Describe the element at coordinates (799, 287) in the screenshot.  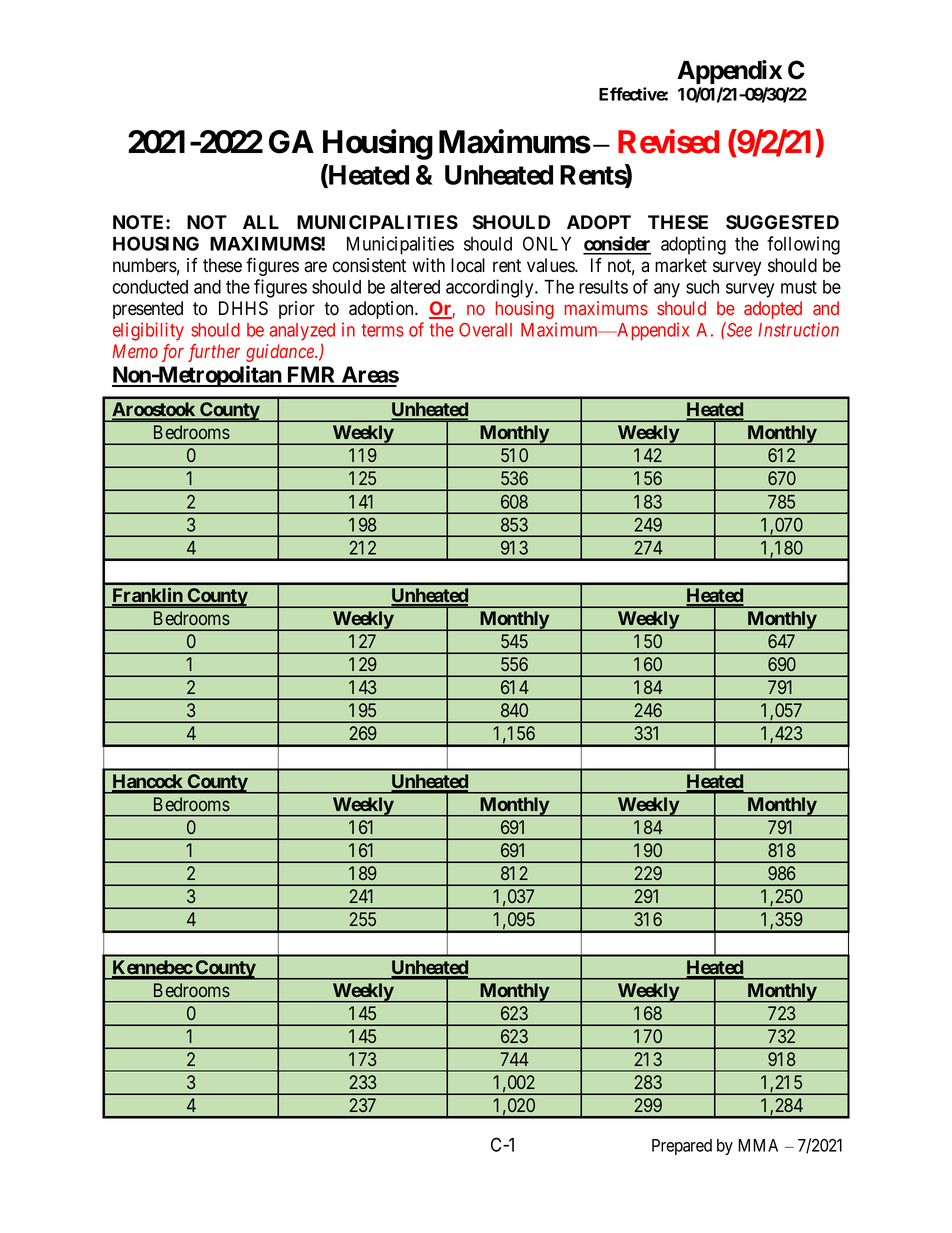
I see `must` at that location.
